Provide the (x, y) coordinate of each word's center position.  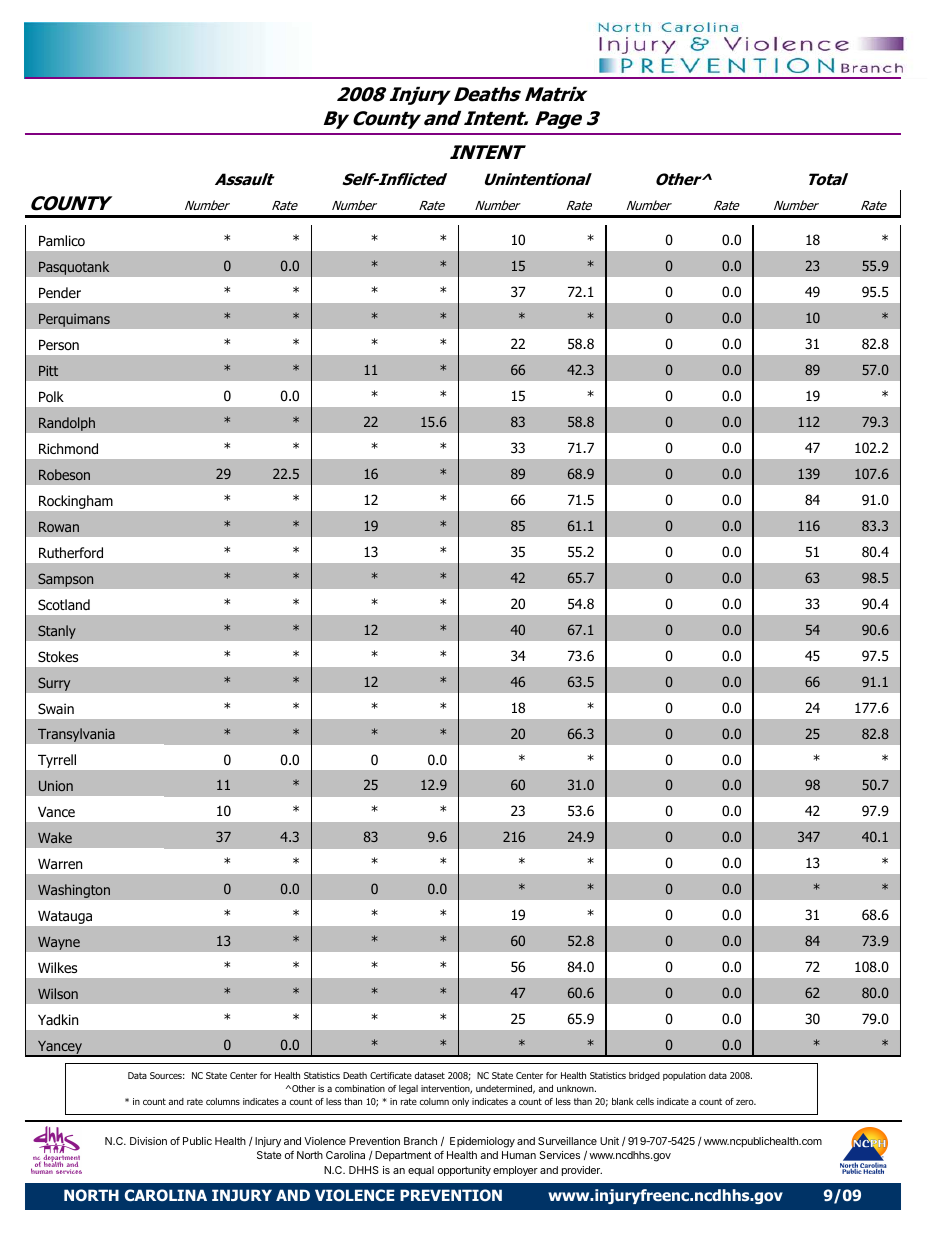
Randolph (67, 424)
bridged (644, 1076)
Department (403, 1156)
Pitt (48, 370)
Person (59, 345)
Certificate (391, 1075)
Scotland (64, 604)
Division (148, 1141)
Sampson (66, 580)
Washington (74, 891)
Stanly (57, 632)
